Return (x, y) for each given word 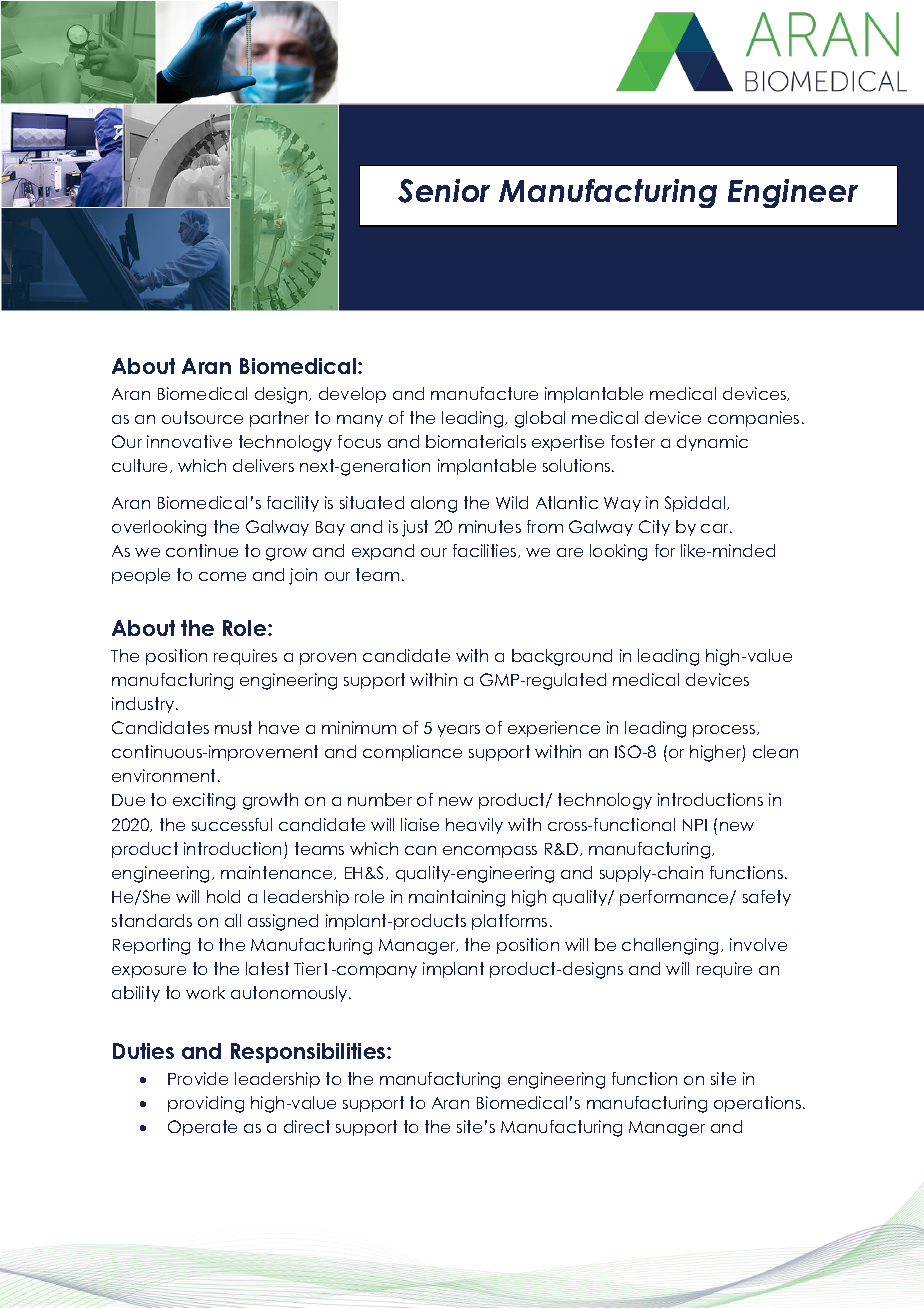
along (434, 504)
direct (307, 1126)
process (725, 731)
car (716, 528)
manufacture (484, 393)
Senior (444, 191)
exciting (204, 801)
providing (206, 1104)
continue (202, 550)
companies (753, 419)
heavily (474, 826)
